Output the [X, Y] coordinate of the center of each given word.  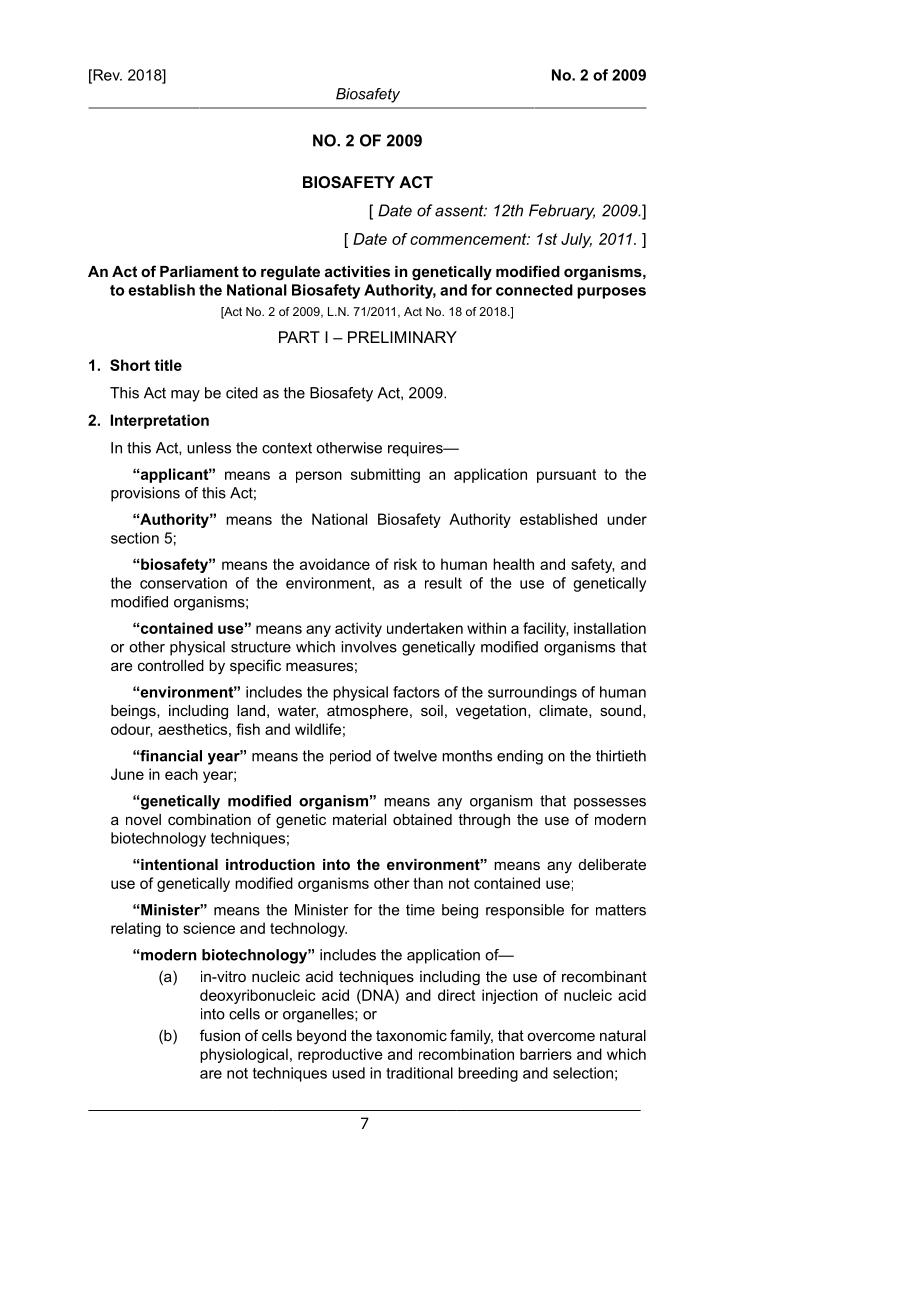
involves [369, 647]
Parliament [199, 271]
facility [545, 629]
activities [357, 271]
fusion [220, 1035]
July [576, 240]
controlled [171, 665]
